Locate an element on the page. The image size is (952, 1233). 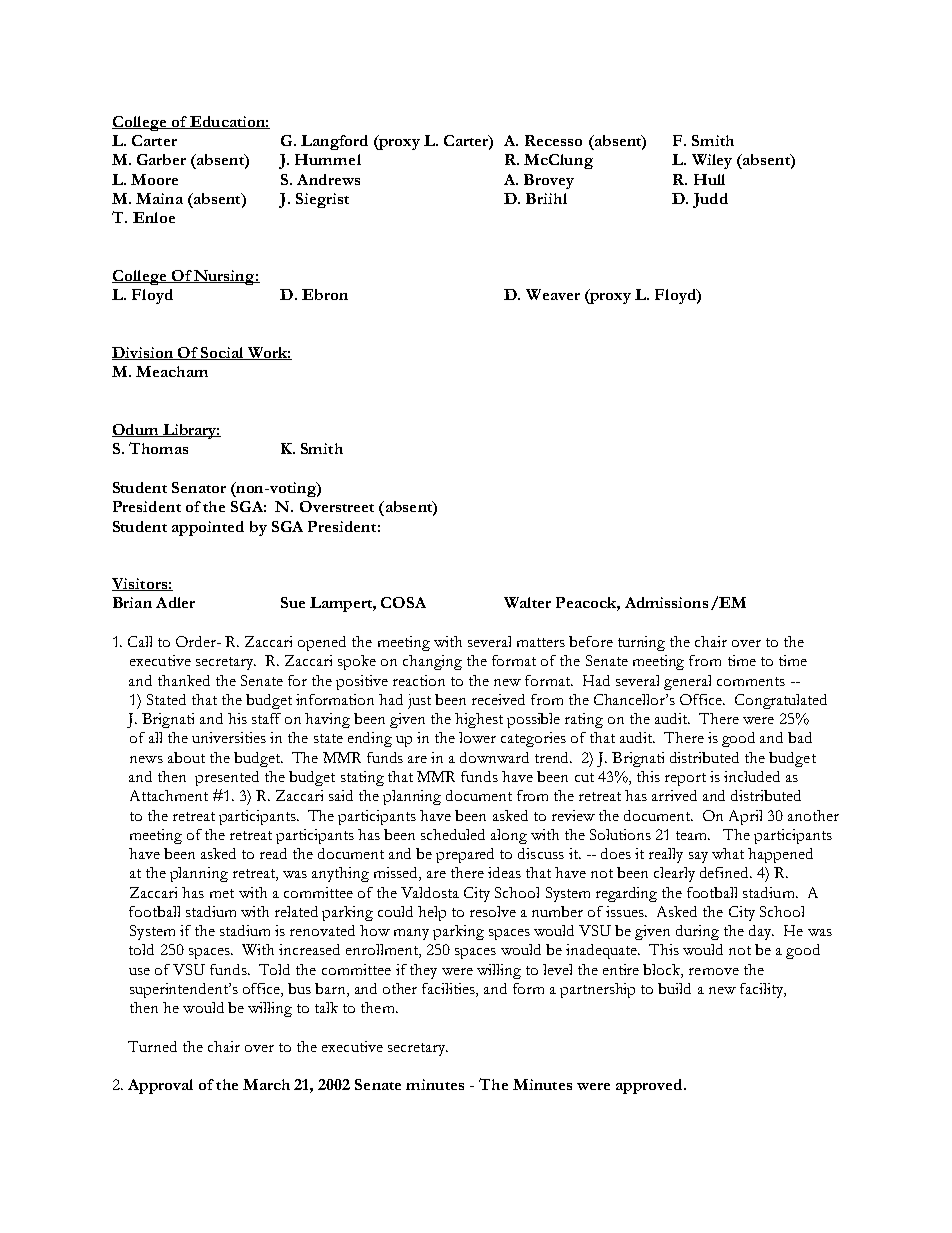
Turned is located at coordinates (152, 1046).
